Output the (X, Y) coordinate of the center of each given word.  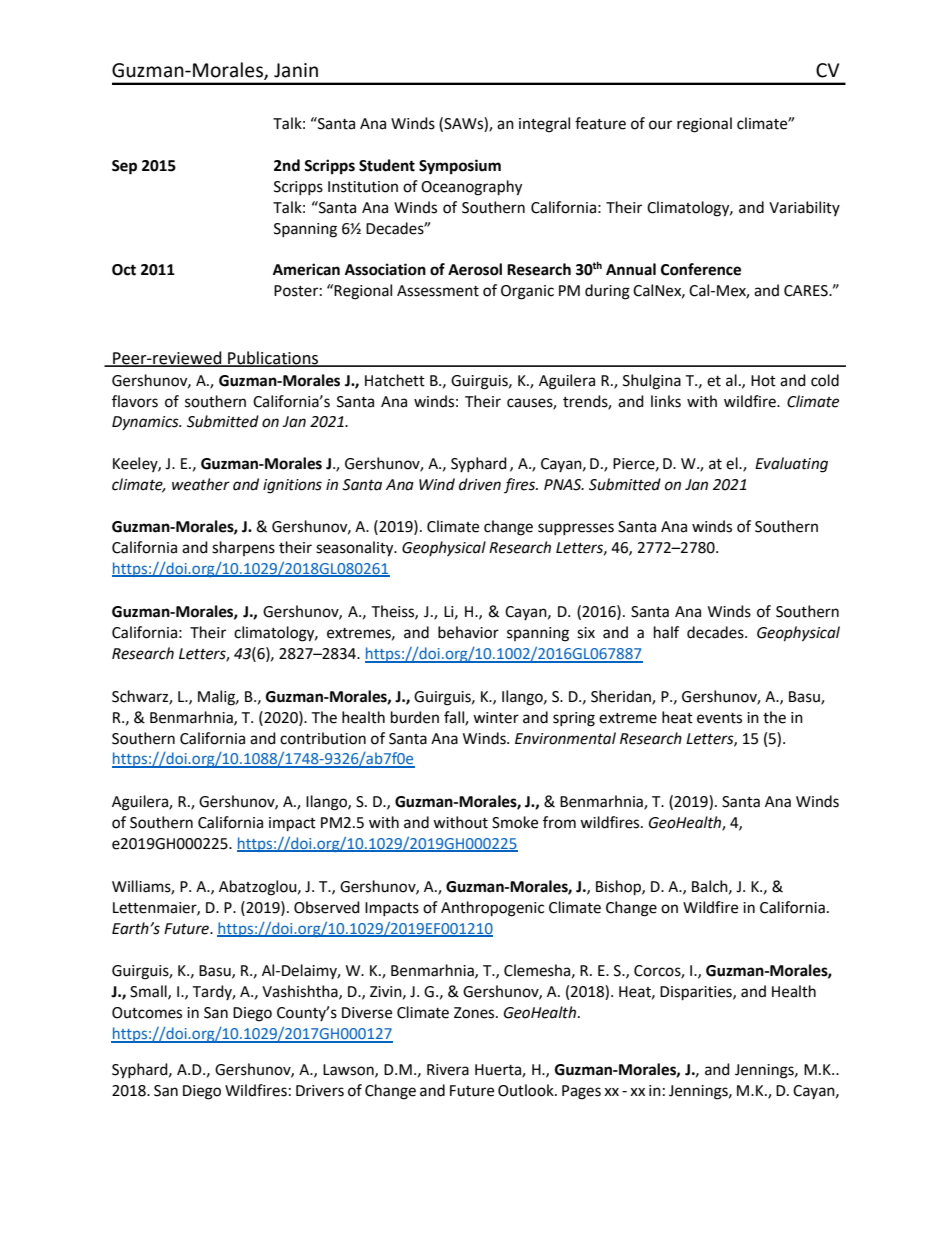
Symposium (460, 167)
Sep (124, 167)
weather (201, 484)
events (719, 718)
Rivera (448, 1070)
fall (455, 718)
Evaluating (791, 465)
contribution (323, 738)
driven (480, 484)
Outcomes (147, 1013)
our (660, 125)
